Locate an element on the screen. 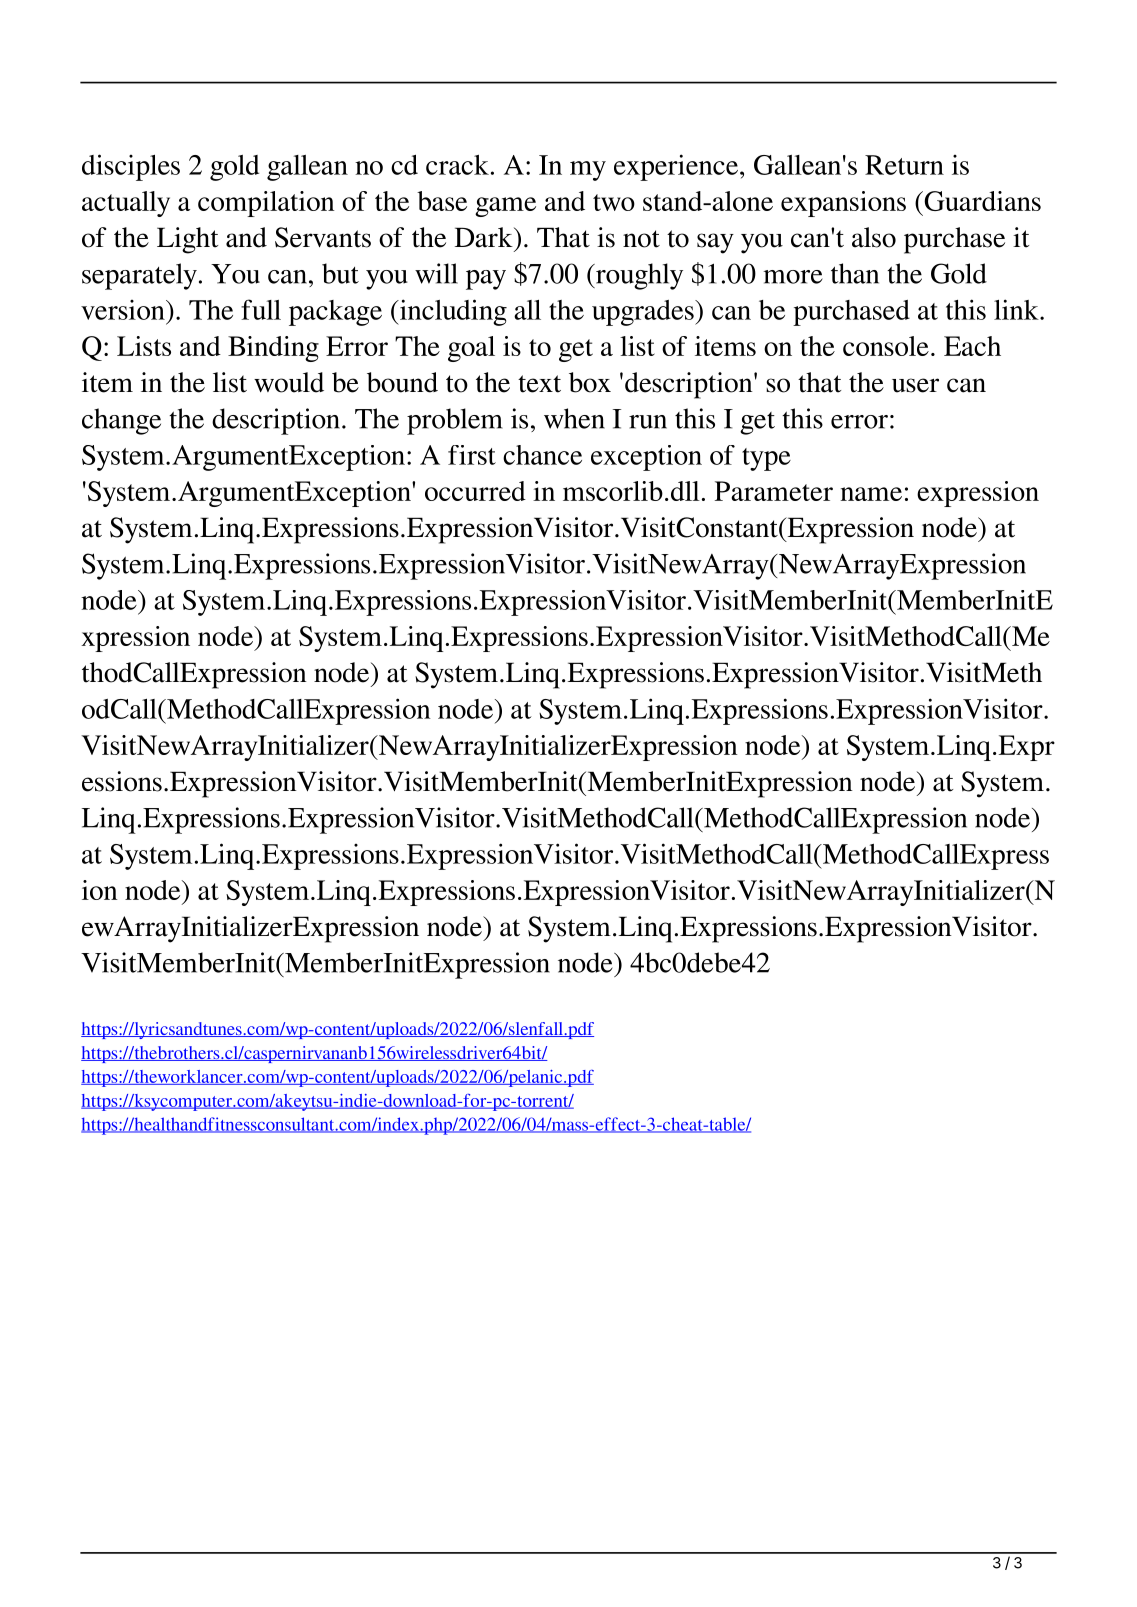 The width and height of the screenshot is (1137, 1607). compilation is located at coordinates (266, 204).
